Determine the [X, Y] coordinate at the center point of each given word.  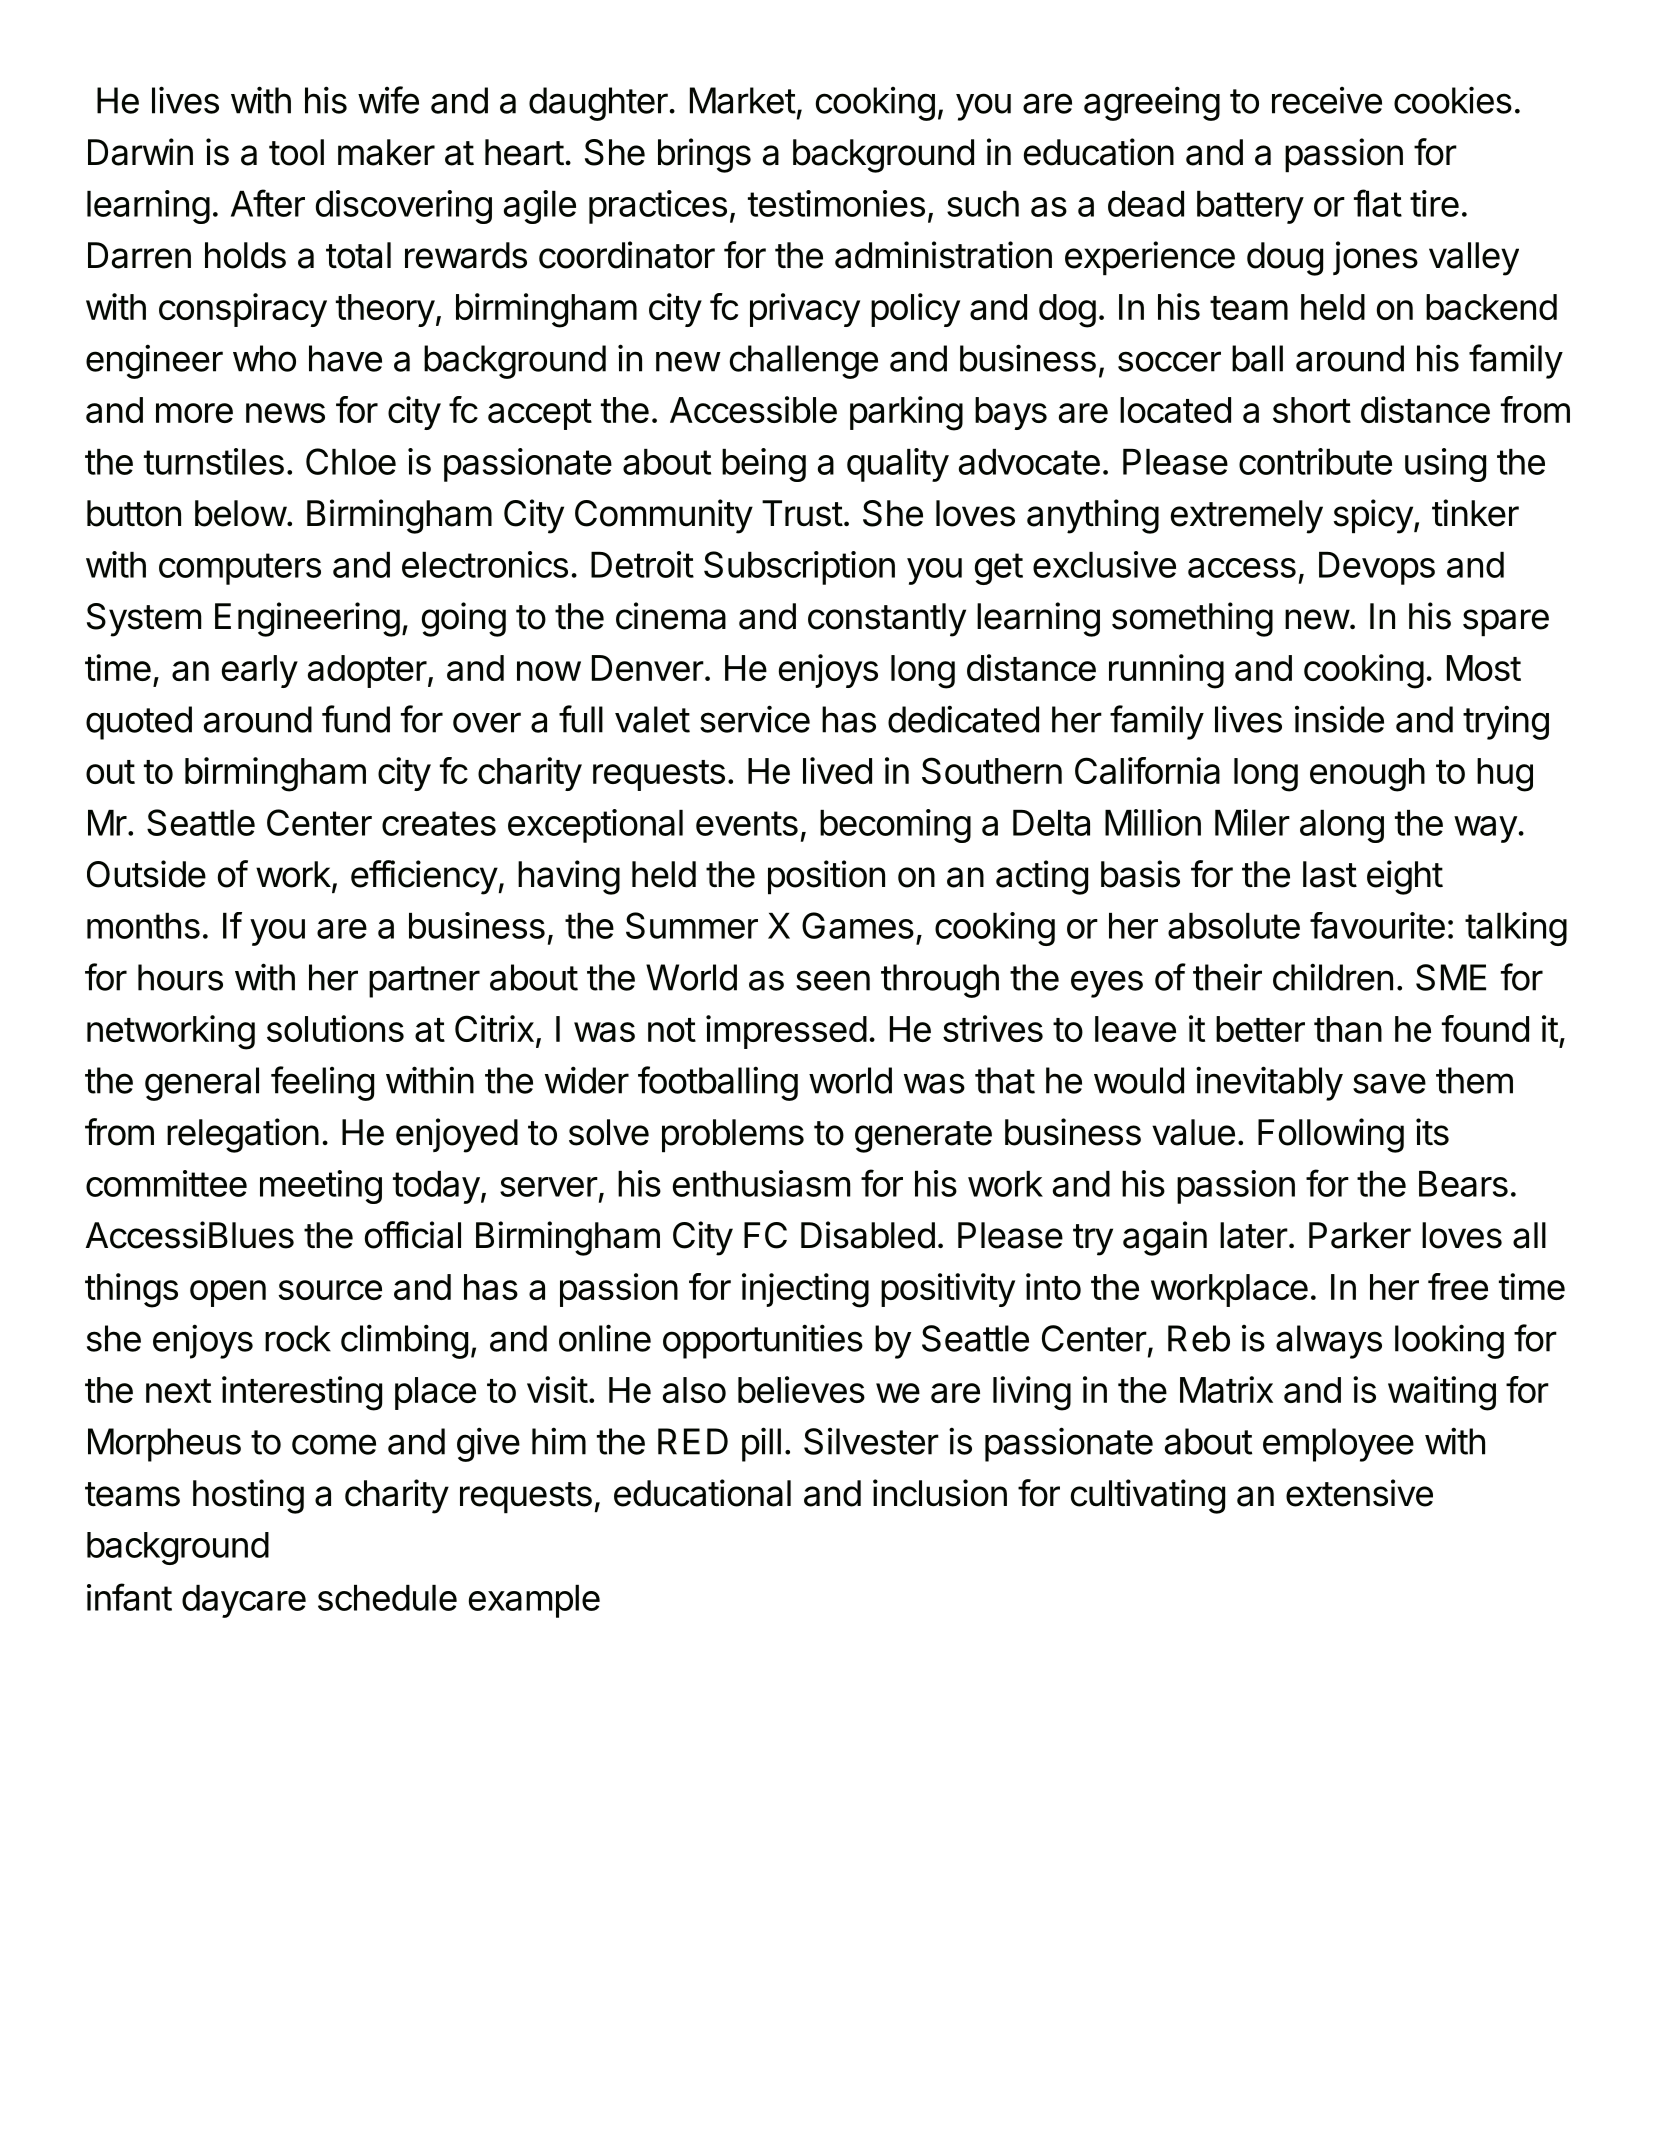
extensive [1359, 1493]
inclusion [940, 1493]
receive [1327, 100]
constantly [887, 620]
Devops [1377, 568]
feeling [322, 1083]
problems [733, 1136]
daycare [244, 1601]
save [1389, 1083]
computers [240, 569]
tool [296, 152]
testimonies [836, 203]
